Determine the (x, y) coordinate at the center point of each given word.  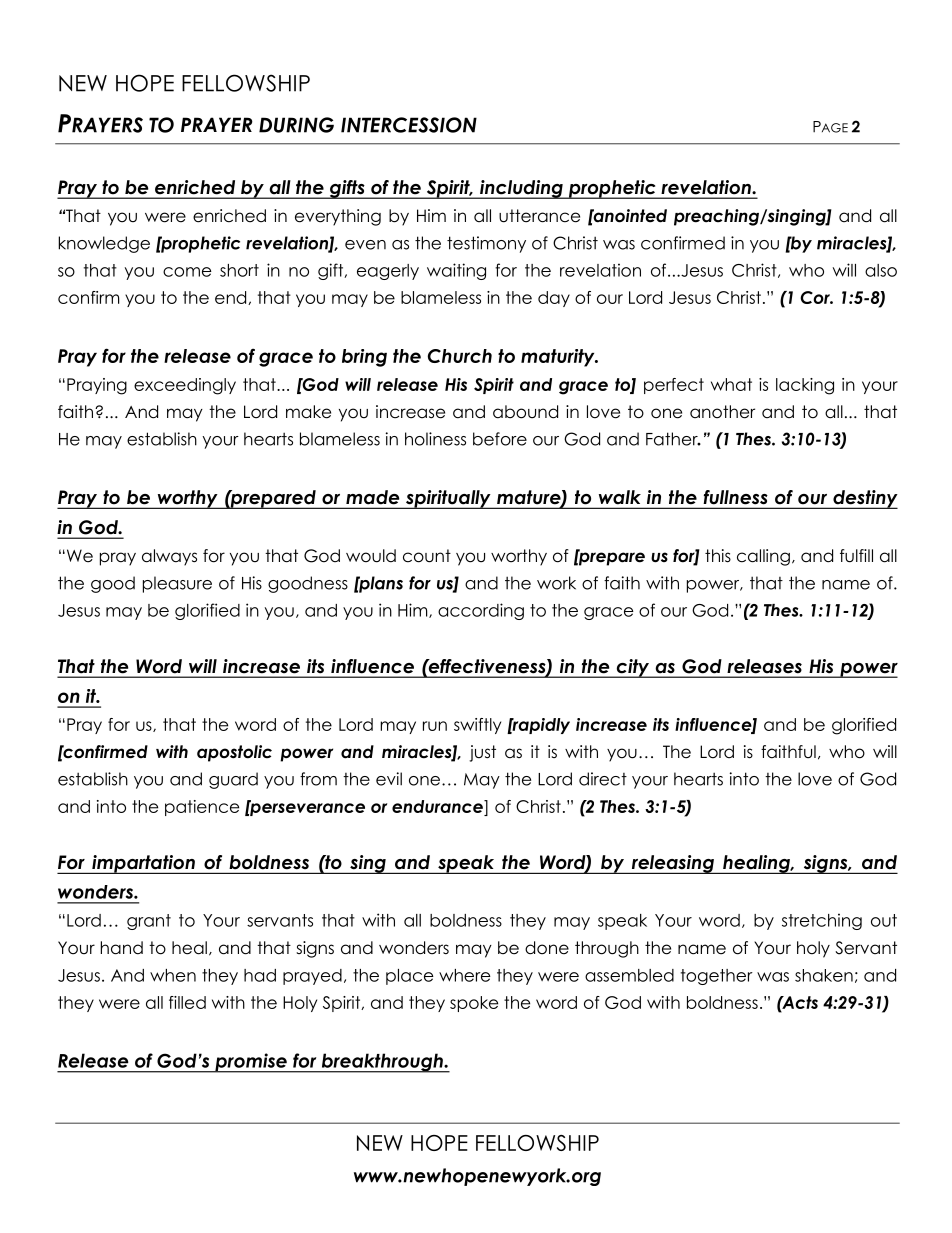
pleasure (177, 584)
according (481, 611)
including (521, 189)
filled (187, 1002)
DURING (296, 125)
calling (763, 557)
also (881, 270)
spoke (474, 1004)
